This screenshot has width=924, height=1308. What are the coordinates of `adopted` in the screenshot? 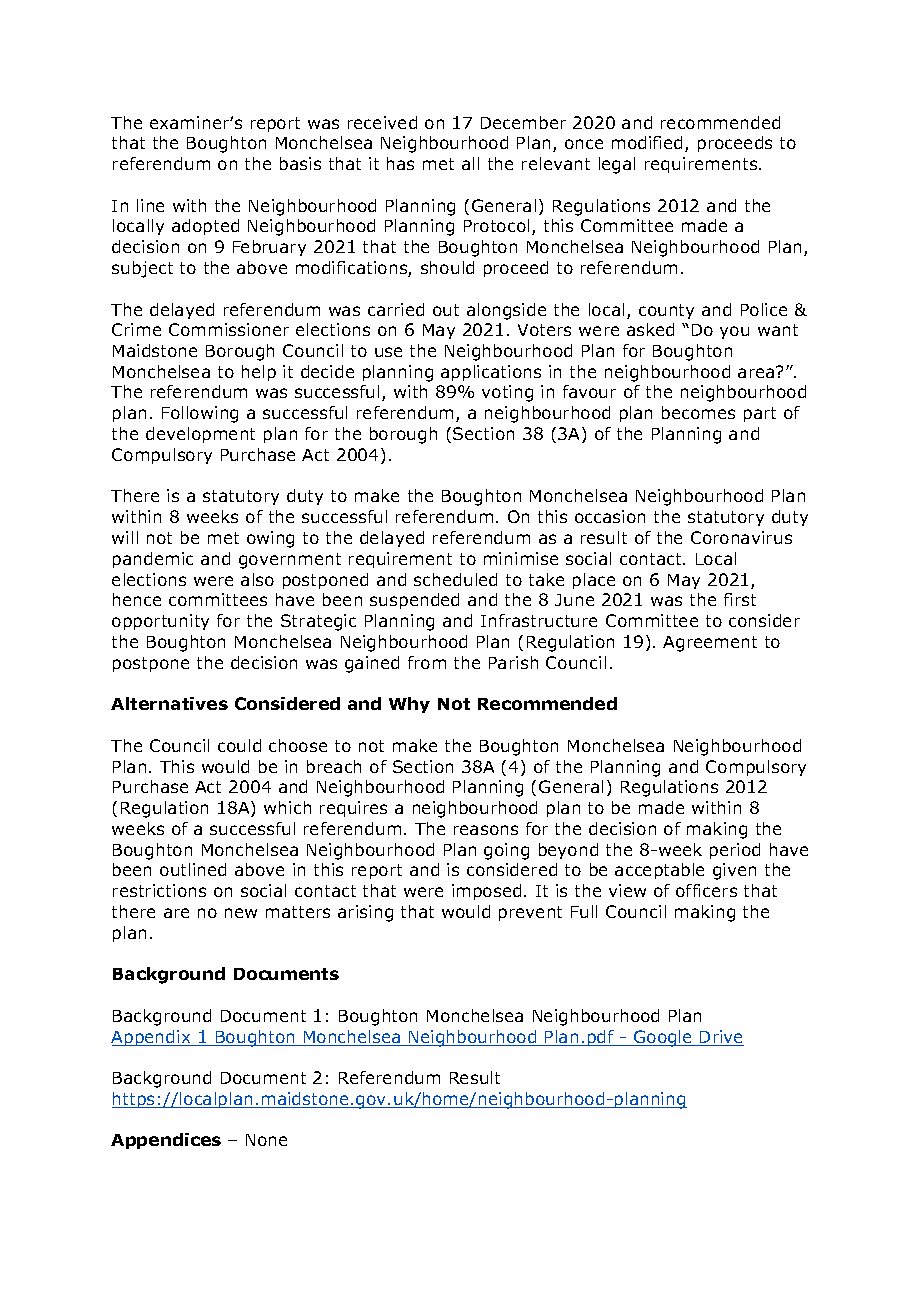 It's located at (205, 227).
